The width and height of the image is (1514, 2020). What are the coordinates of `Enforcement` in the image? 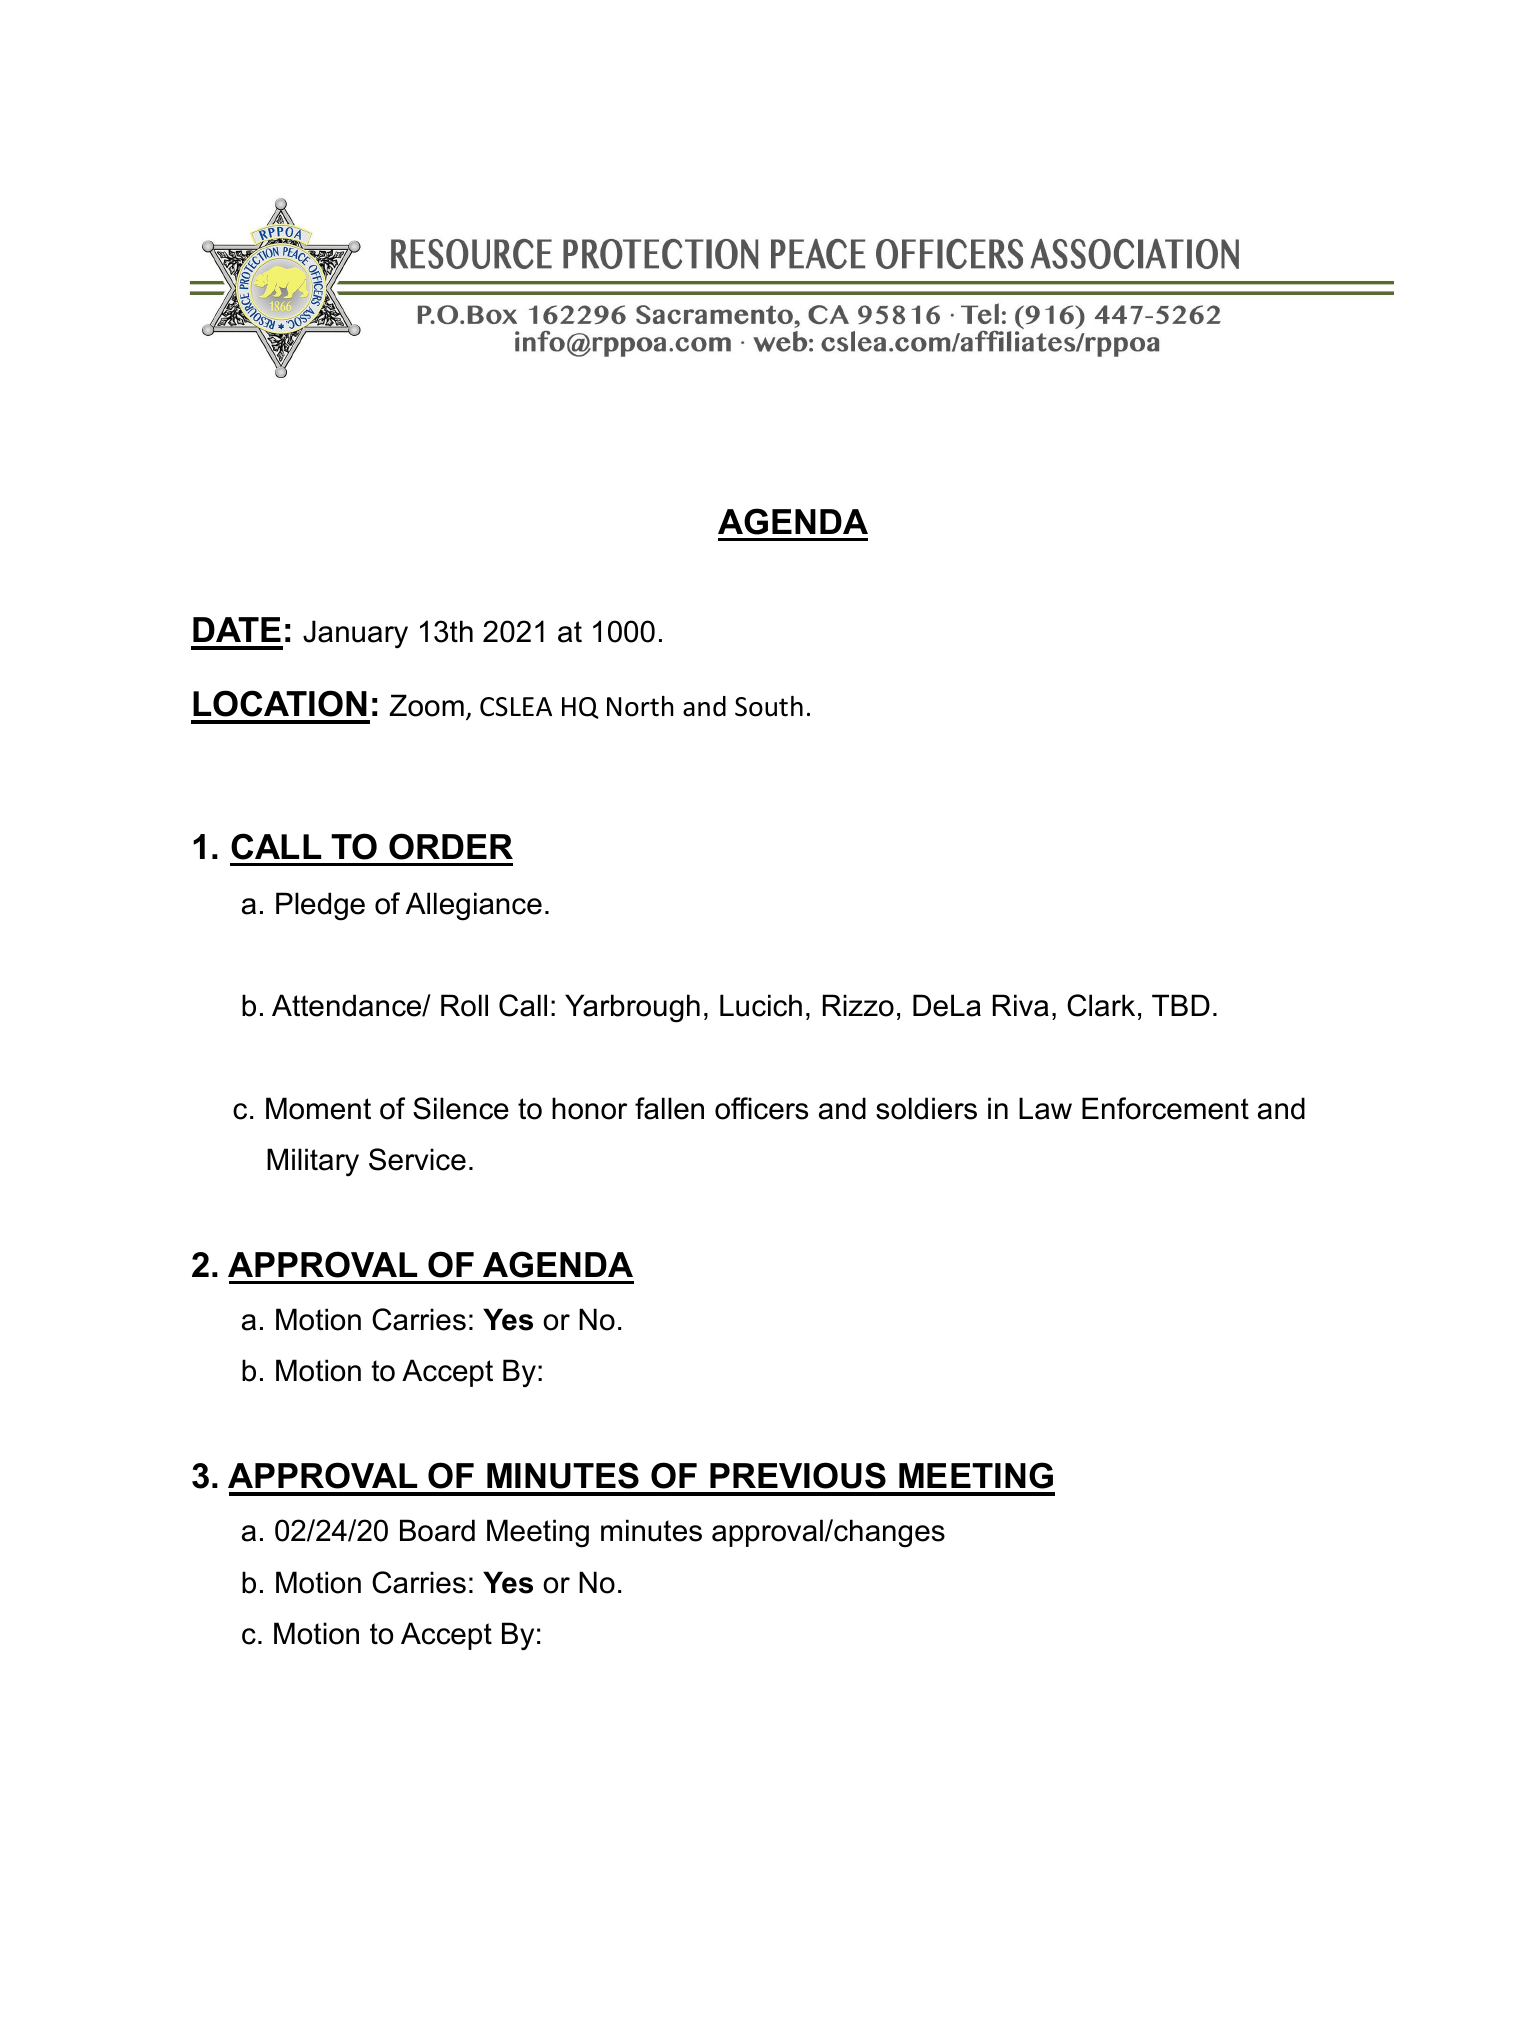 It's located at (1165, 1108).
